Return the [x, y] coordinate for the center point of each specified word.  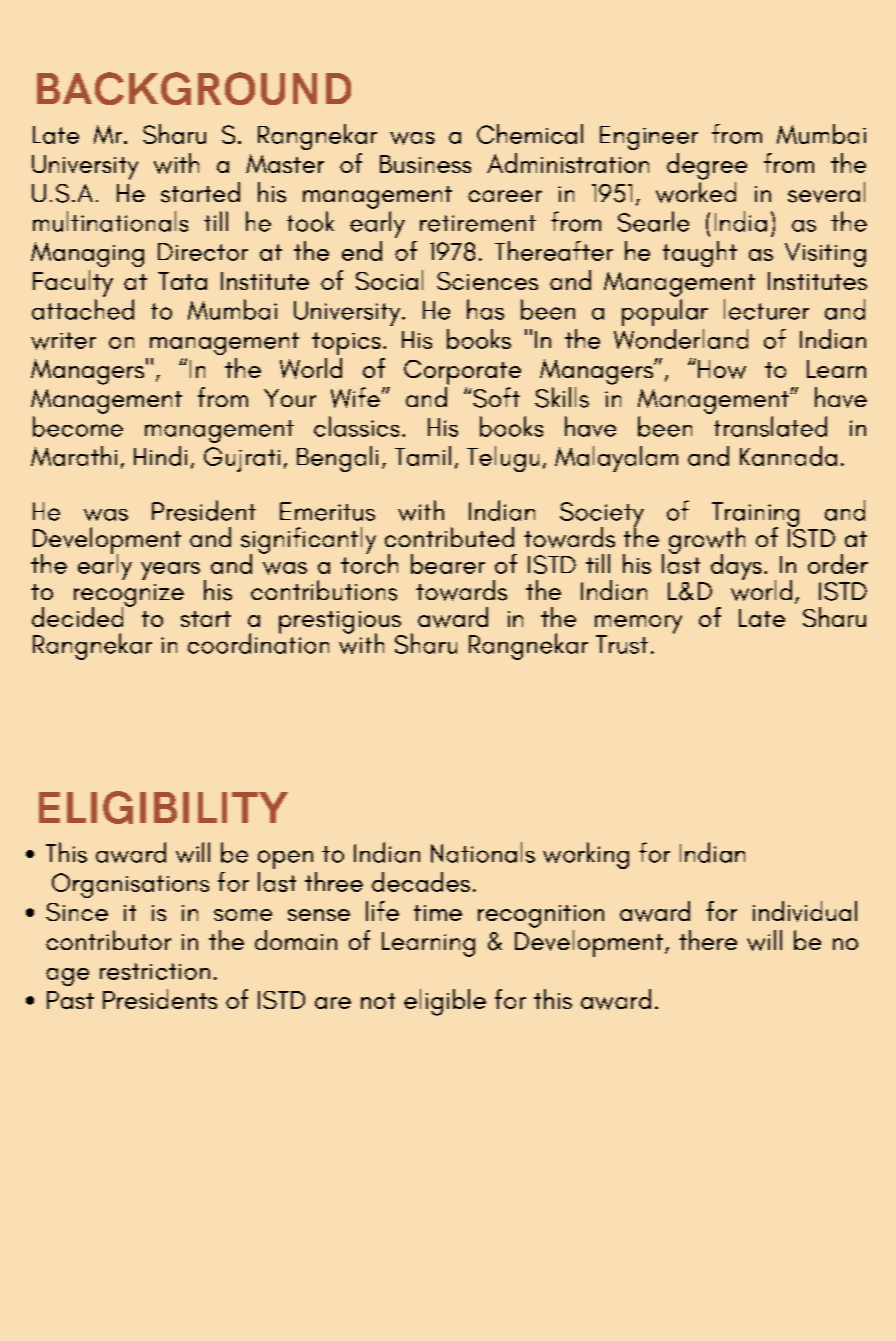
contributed [449, 537]
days [736, 567]
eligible [445, 1002]
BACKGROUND [194, 88]
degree [707, 166]
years [170, 571]
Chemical [530, 134]
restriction [155, 971]
